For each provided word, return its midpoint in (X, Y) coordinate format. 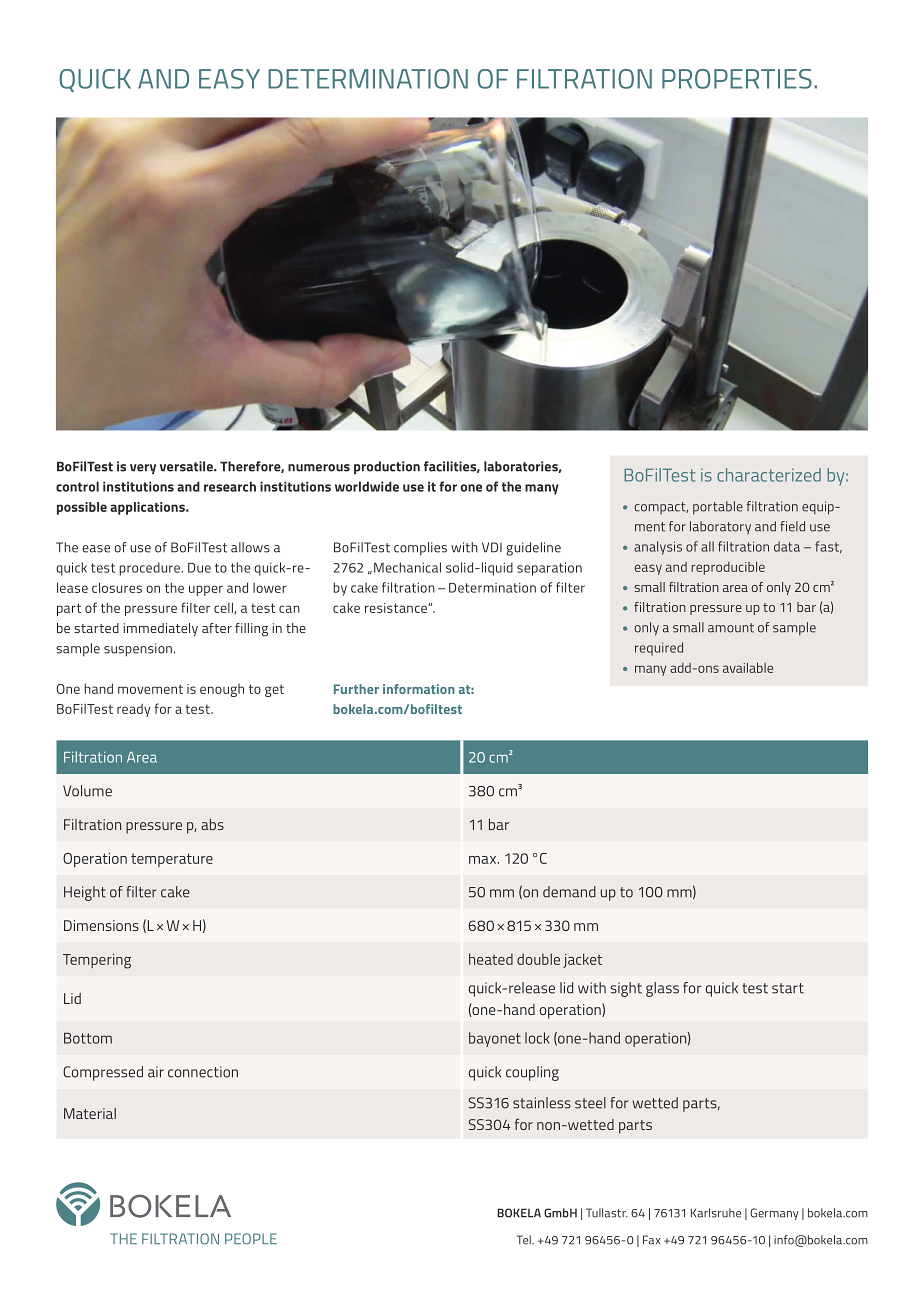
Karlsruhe (716, 1213)
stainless (542, 1103)
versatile (187, 466)
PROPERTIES (737, 79)
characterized (769, 475)
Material (90, 1113)
